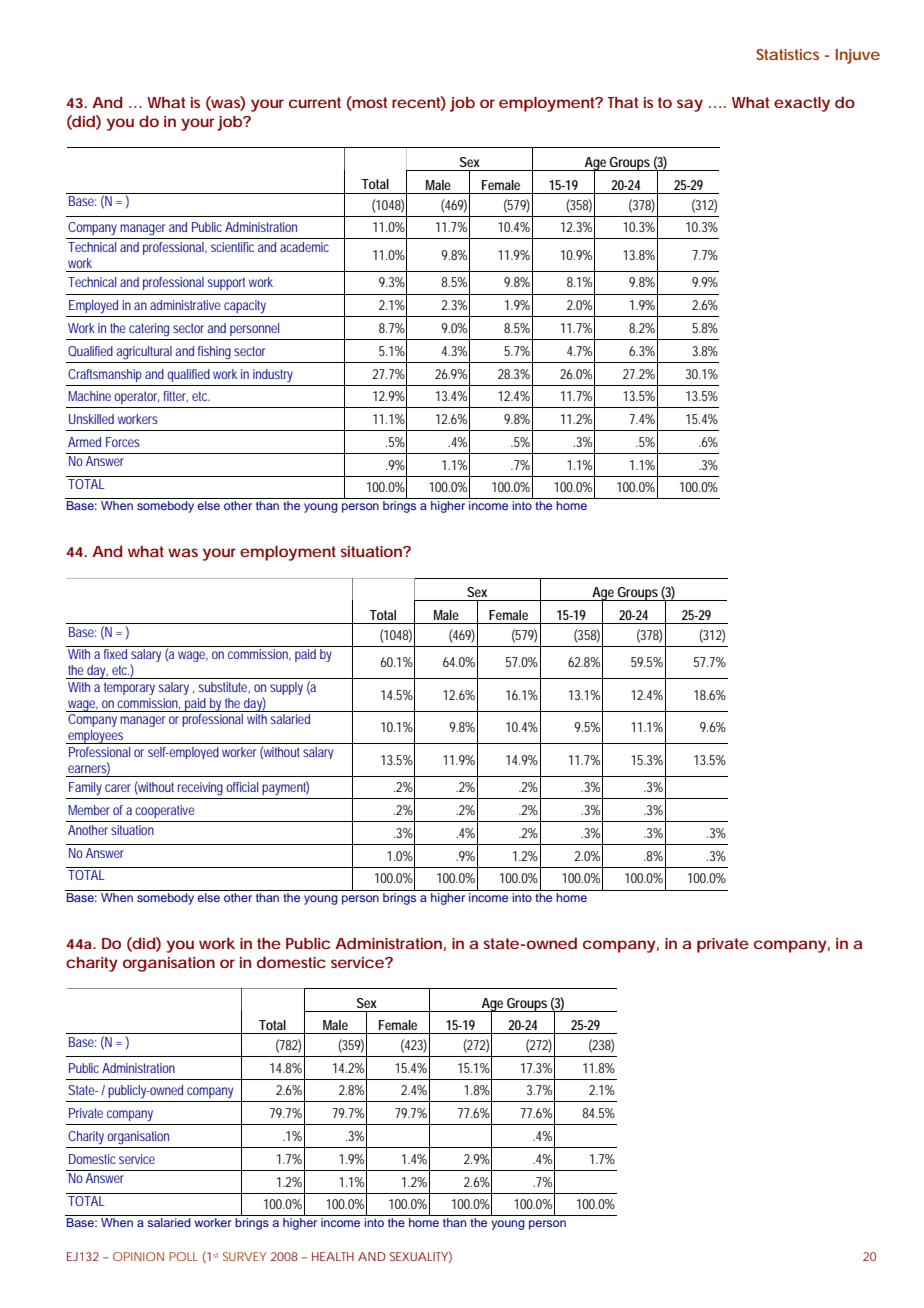 The image size is (924, 1308). Describe the element at coordinates (623, 102) in the screenshot. I see `That` at that location.
